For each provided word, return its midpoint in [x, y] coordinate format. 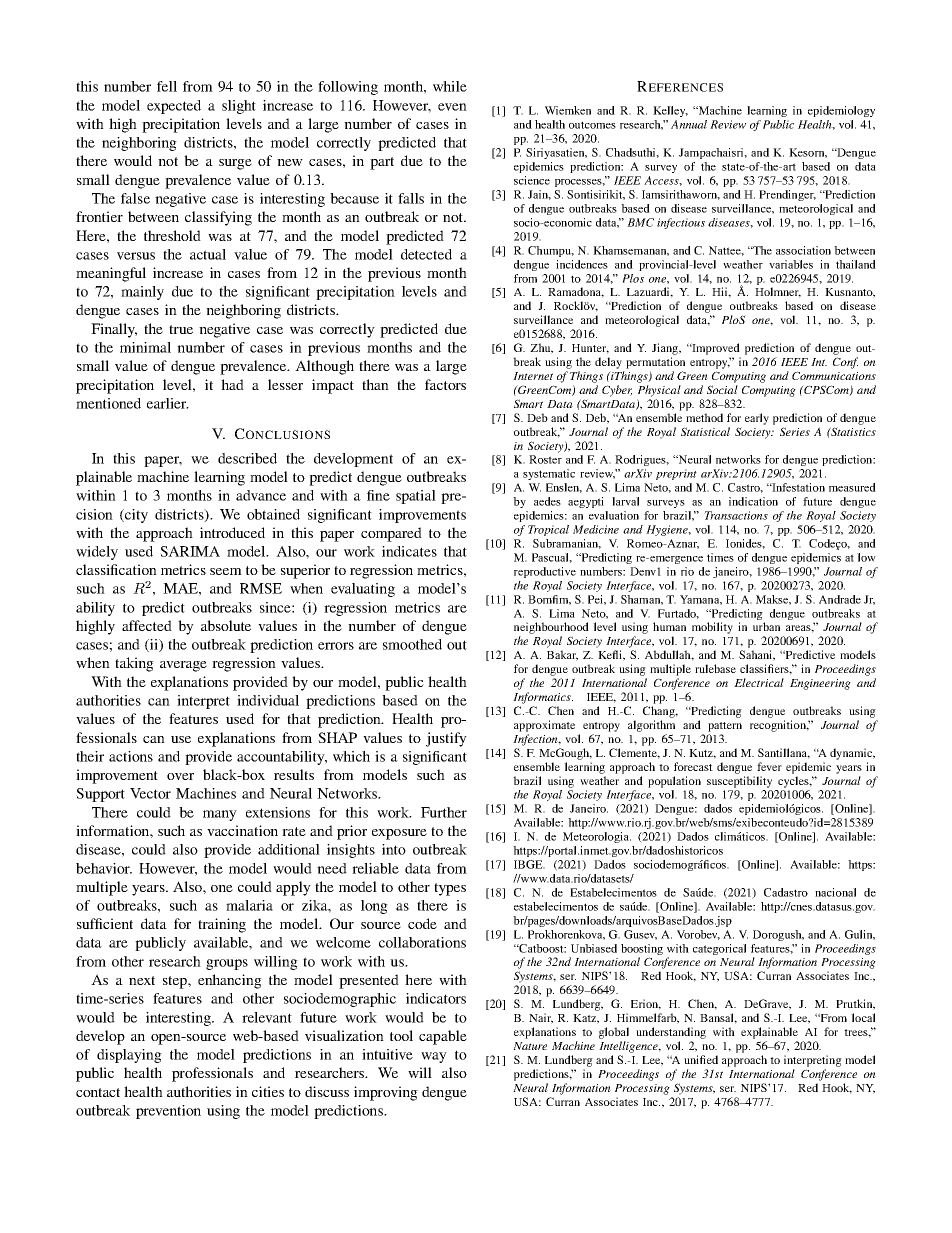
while [450, 86]
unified [701, 1059]
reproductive [545, 572]
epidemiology [841, 111]
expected [174, 107]
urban [766, 626]
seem [226, 571]
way [434, 1057]
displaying [129, 1056]
